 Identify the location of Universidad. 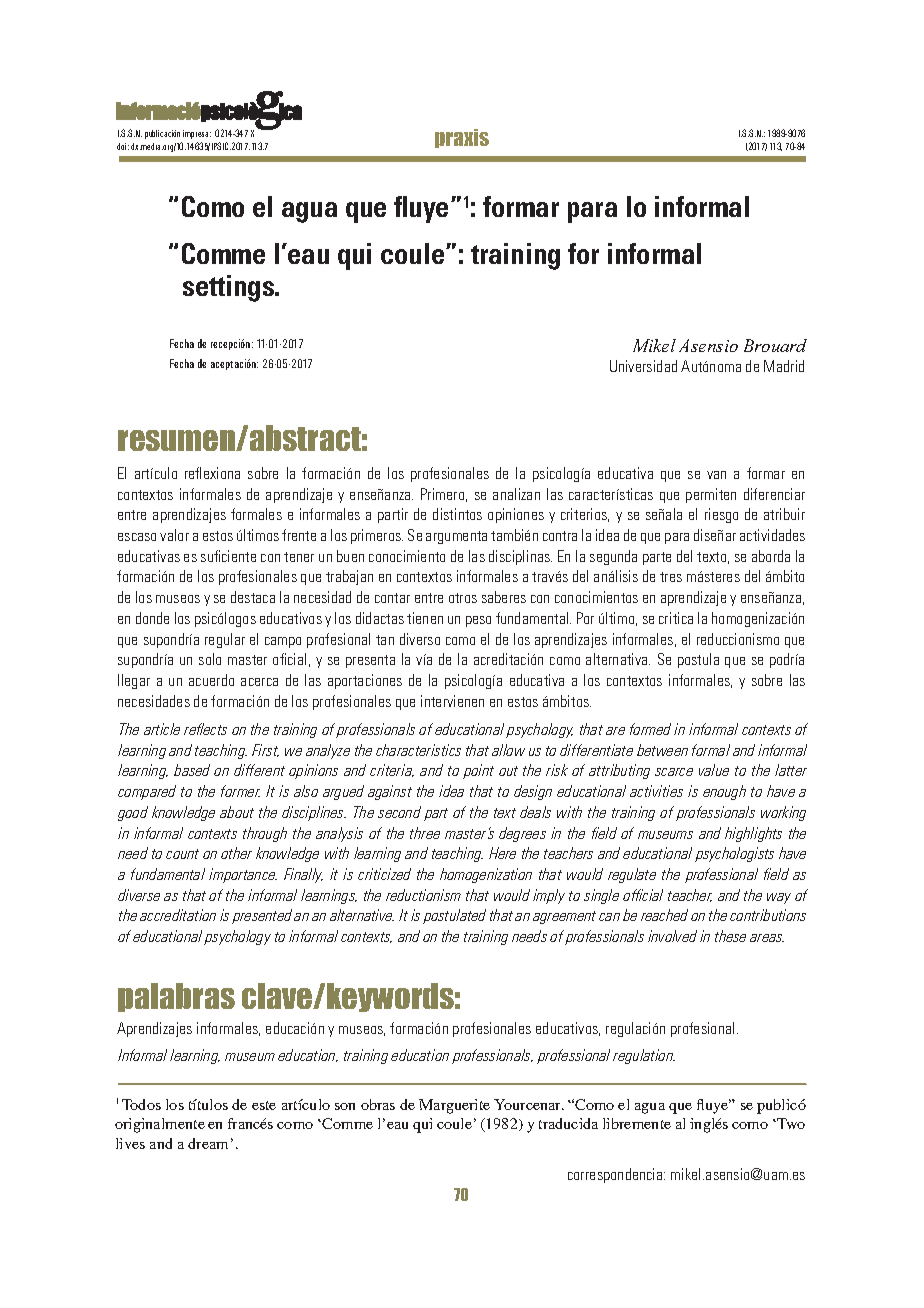
(643, 366).
